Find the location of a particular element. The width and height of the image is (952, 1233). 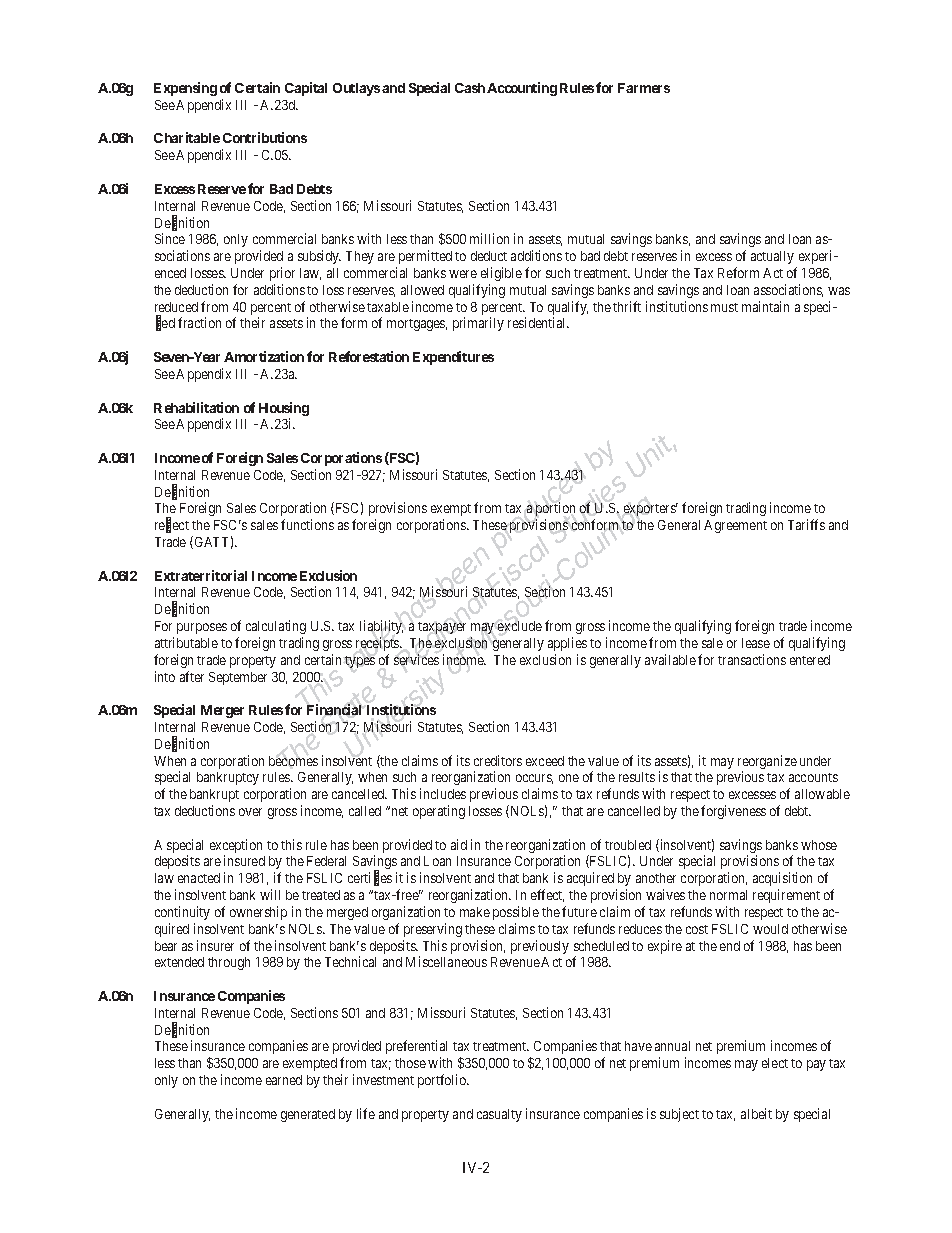

entered is located at coordinates (810, 660).
